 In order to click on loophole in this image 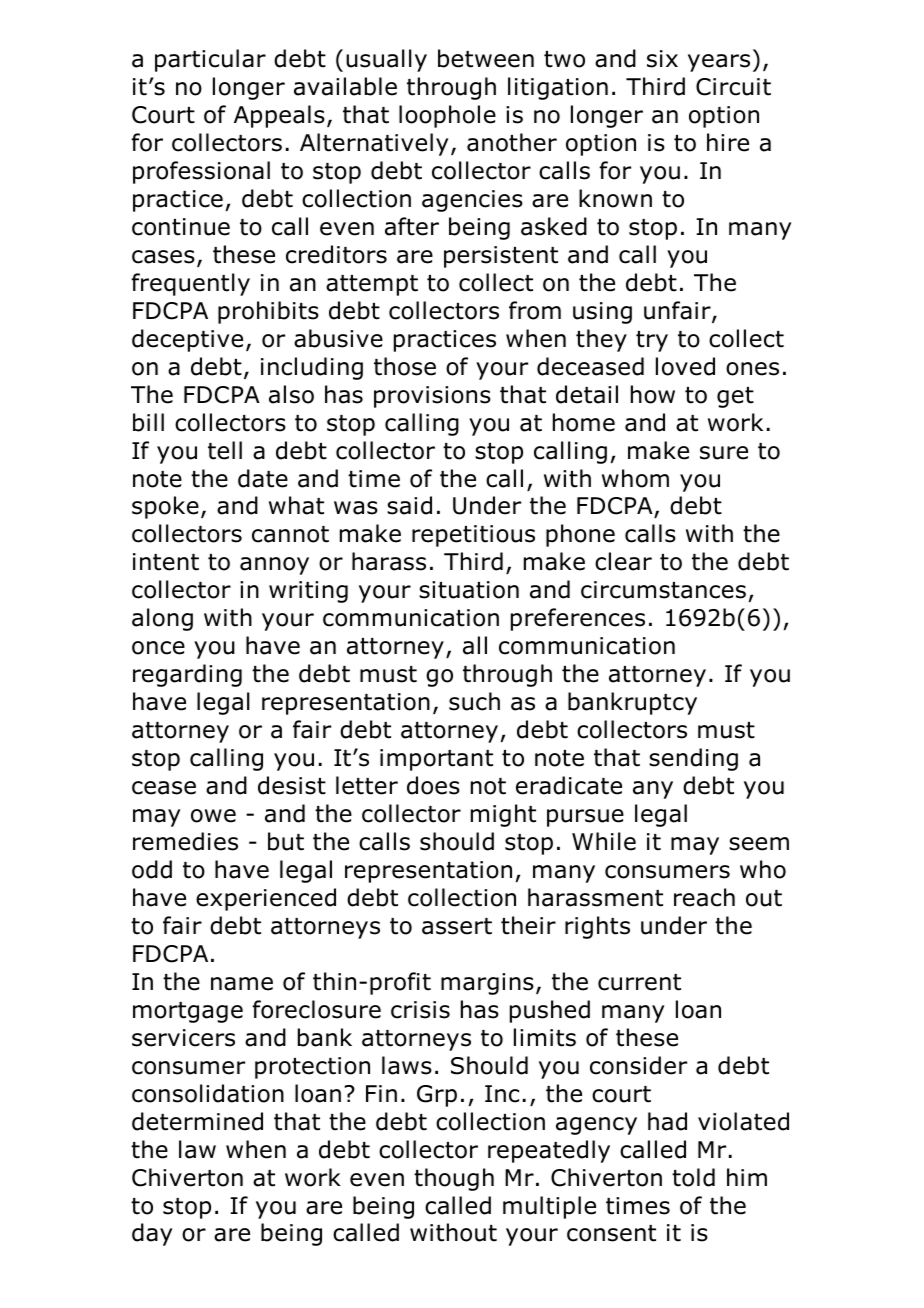, I will do `click(447, 116)`.
